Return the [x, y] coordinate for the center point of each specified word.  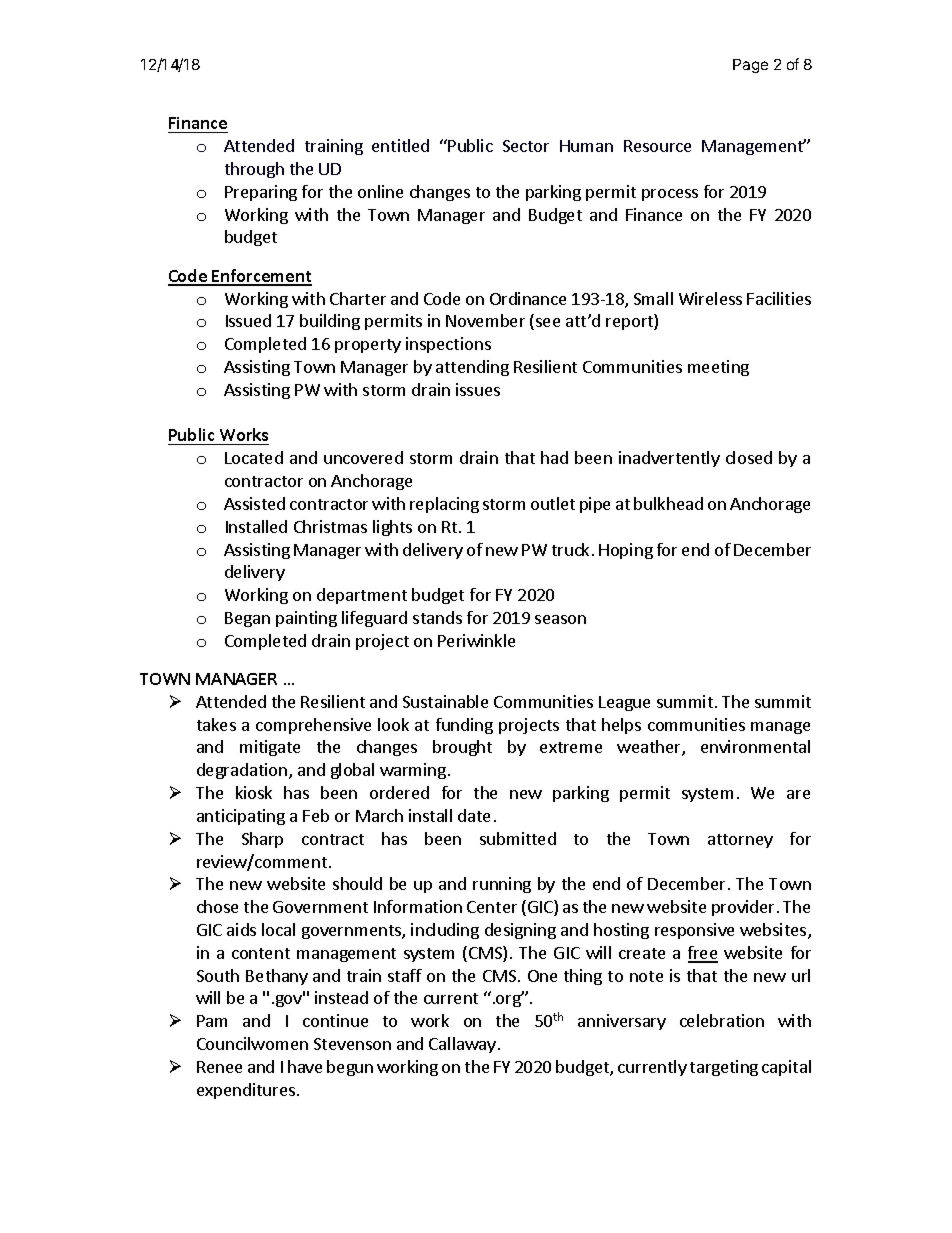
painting [306, 619]
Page [750, 66]
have [305, 1066]
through [254, 170]
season [560, 619]
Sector [526, 146]
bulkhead [668, 503]
